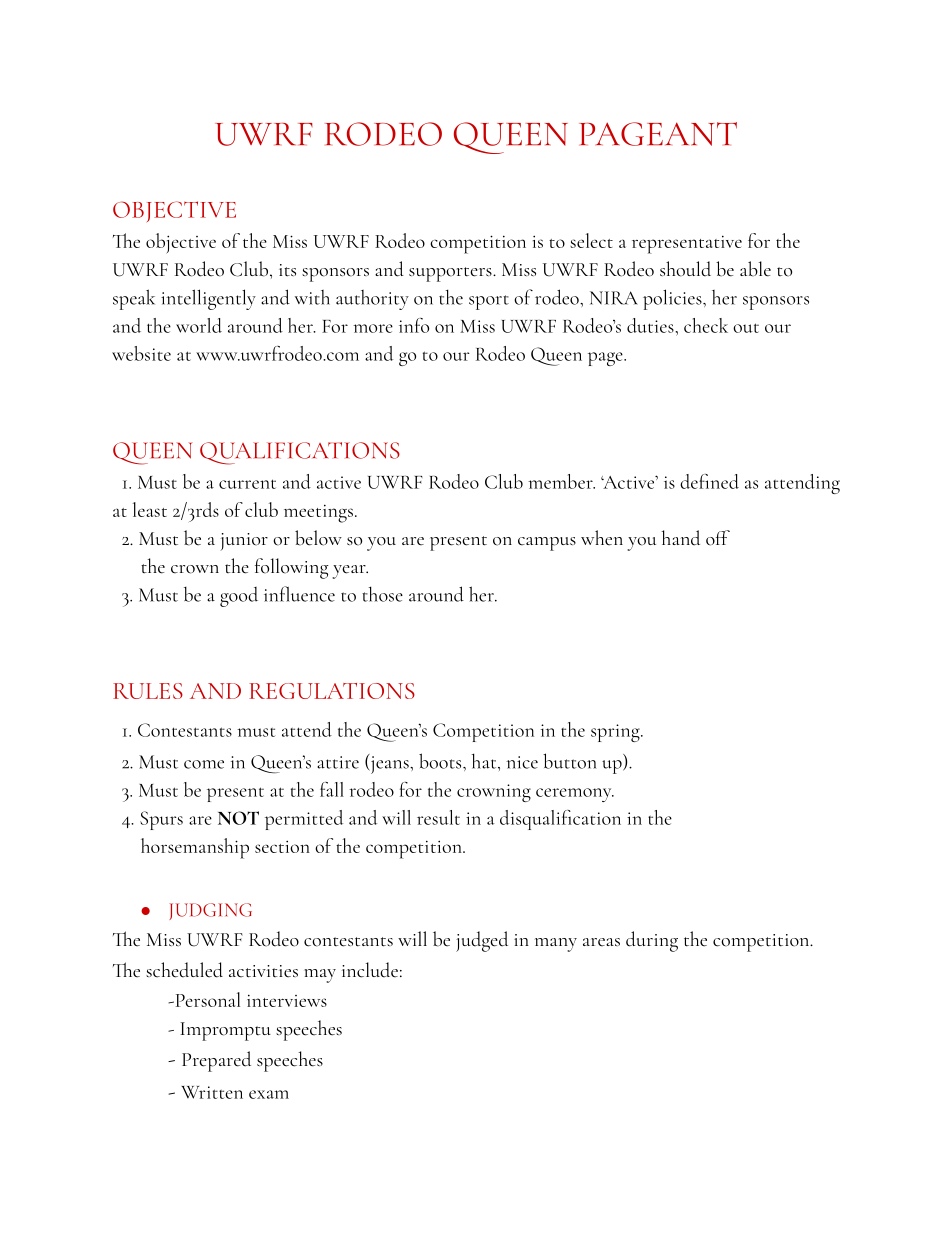  I want to click on intelligently, so click(208, 299).
